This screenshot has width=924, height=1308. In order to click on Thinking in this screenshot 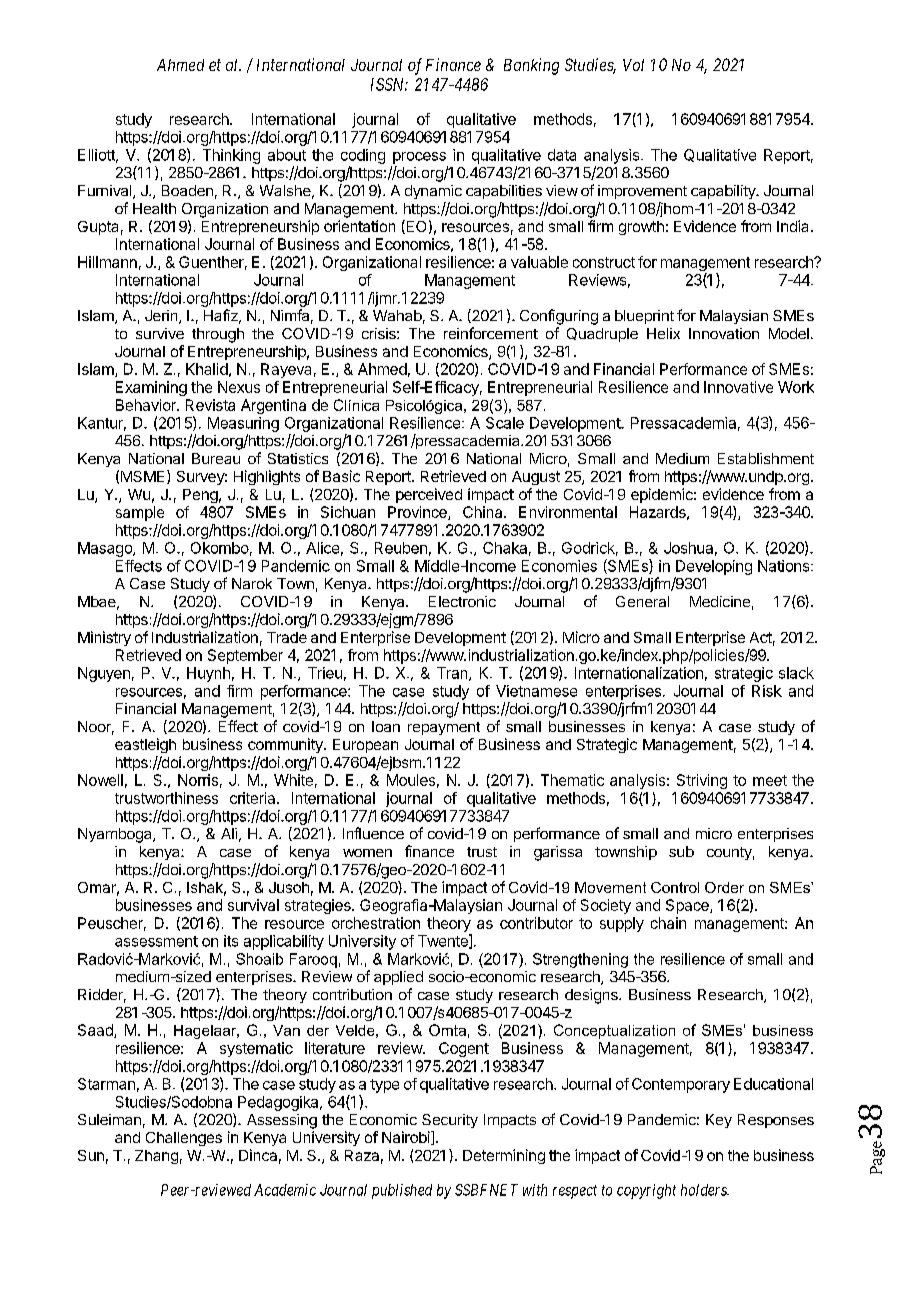, I will do `click(231, 156)`.
